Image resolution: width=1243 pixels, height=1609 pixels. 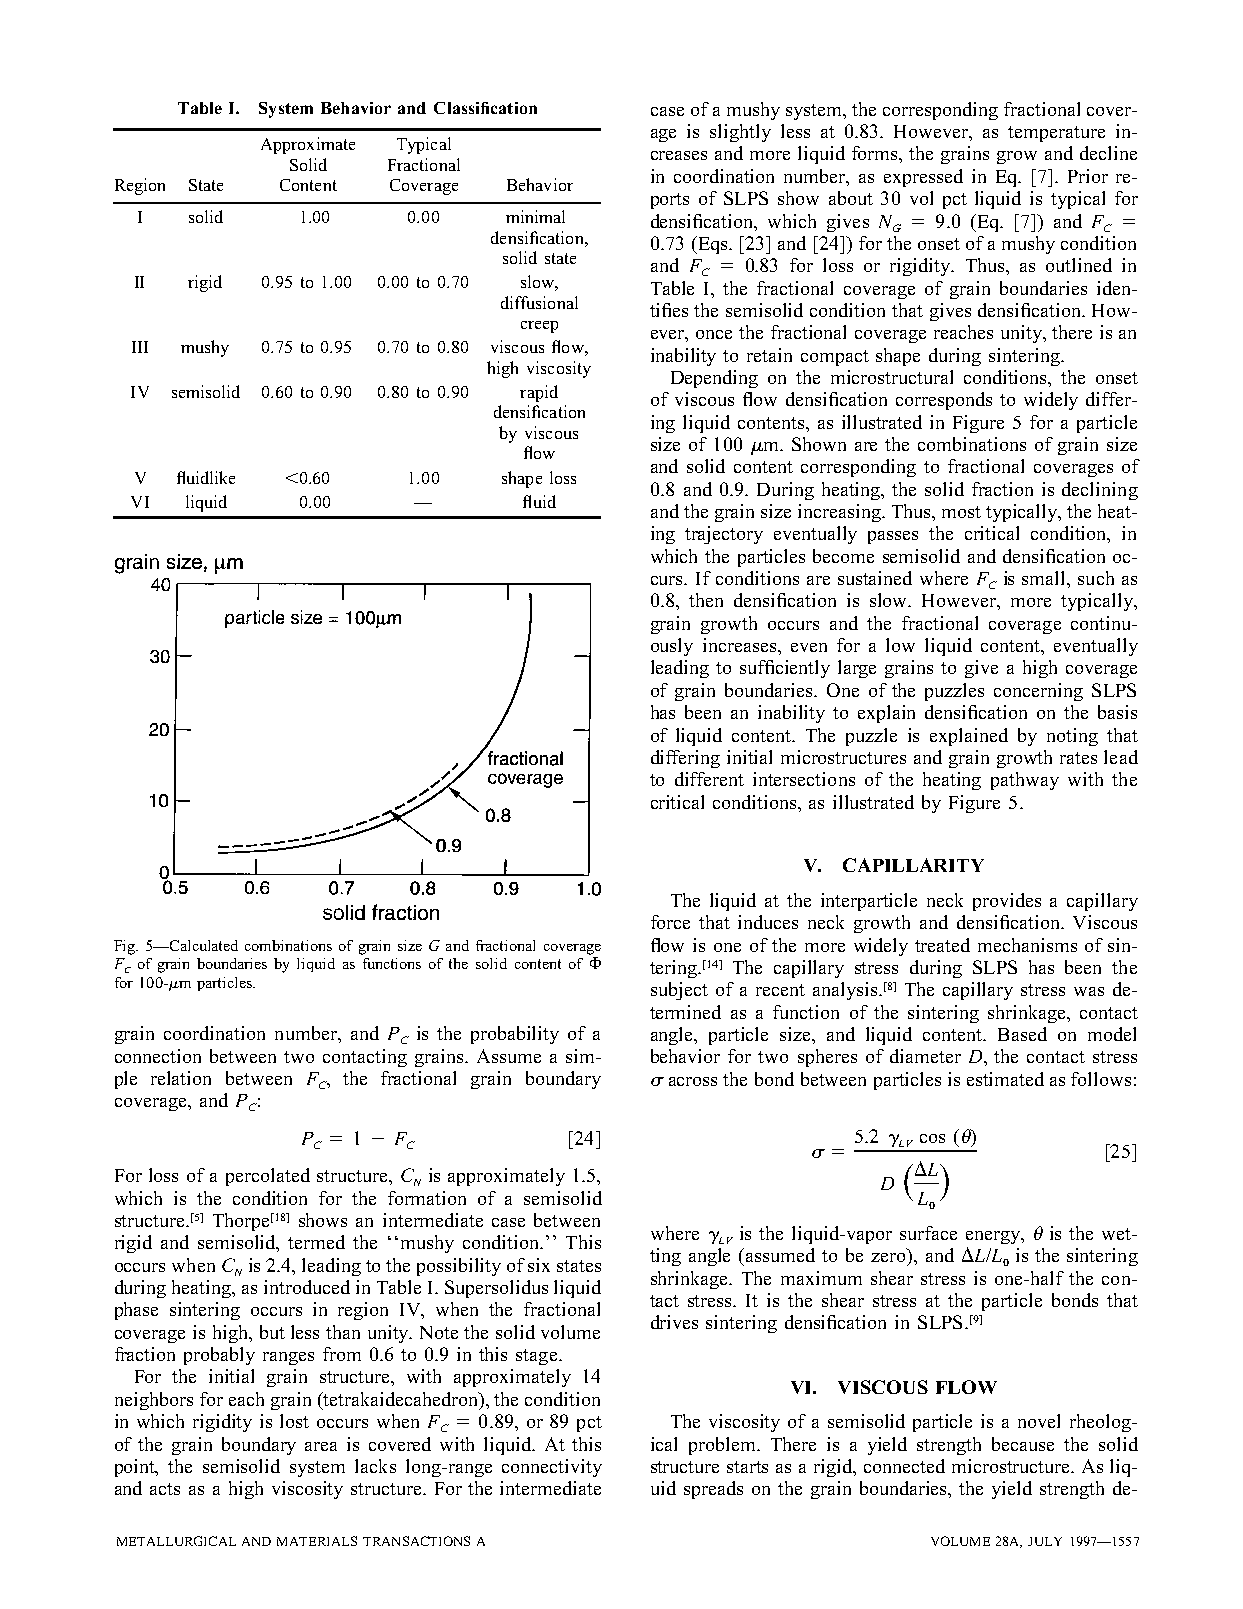 I want to click on energy, so click(x=994, y=1237).
